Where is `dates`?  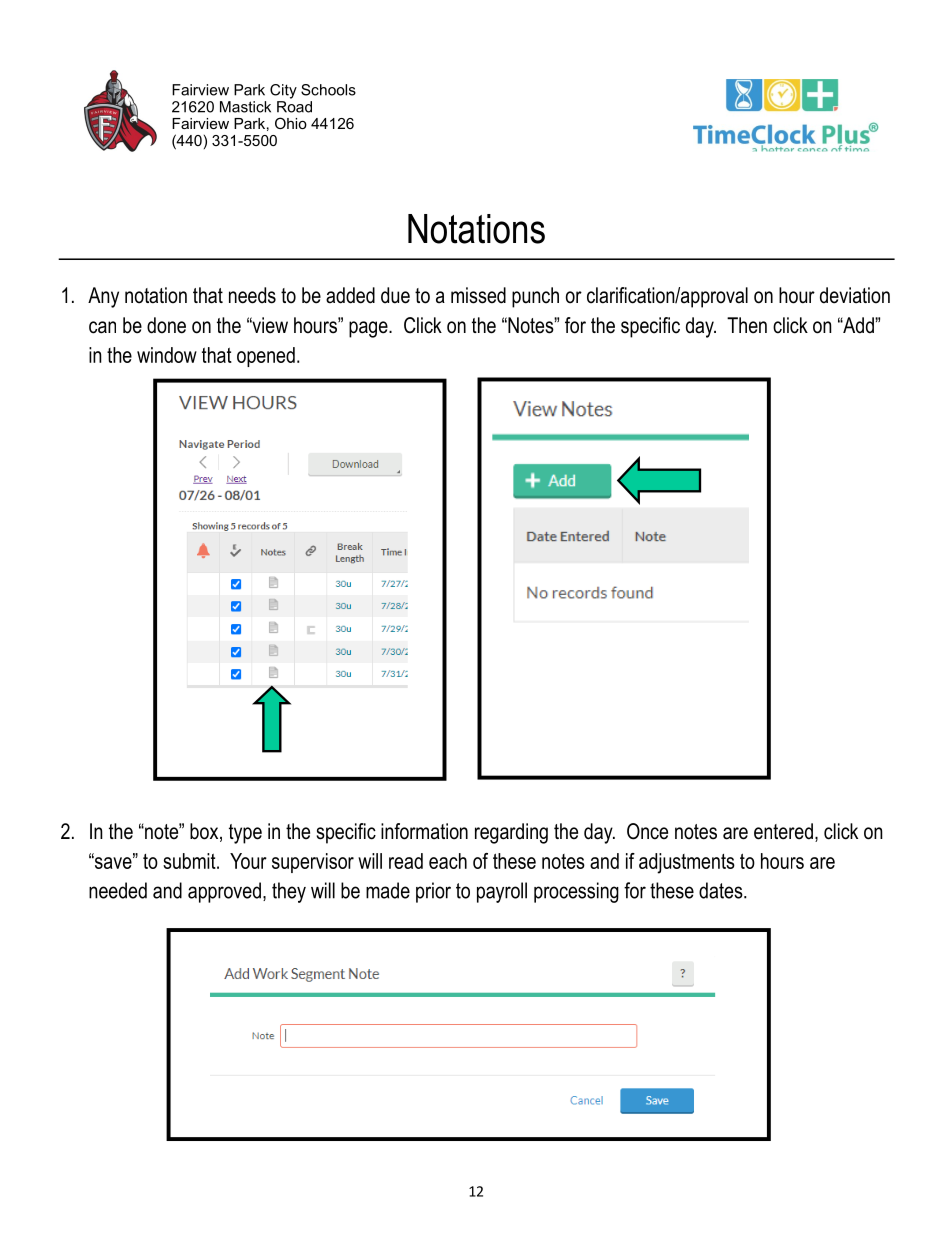 dates is located at coordinates (722, 890).
